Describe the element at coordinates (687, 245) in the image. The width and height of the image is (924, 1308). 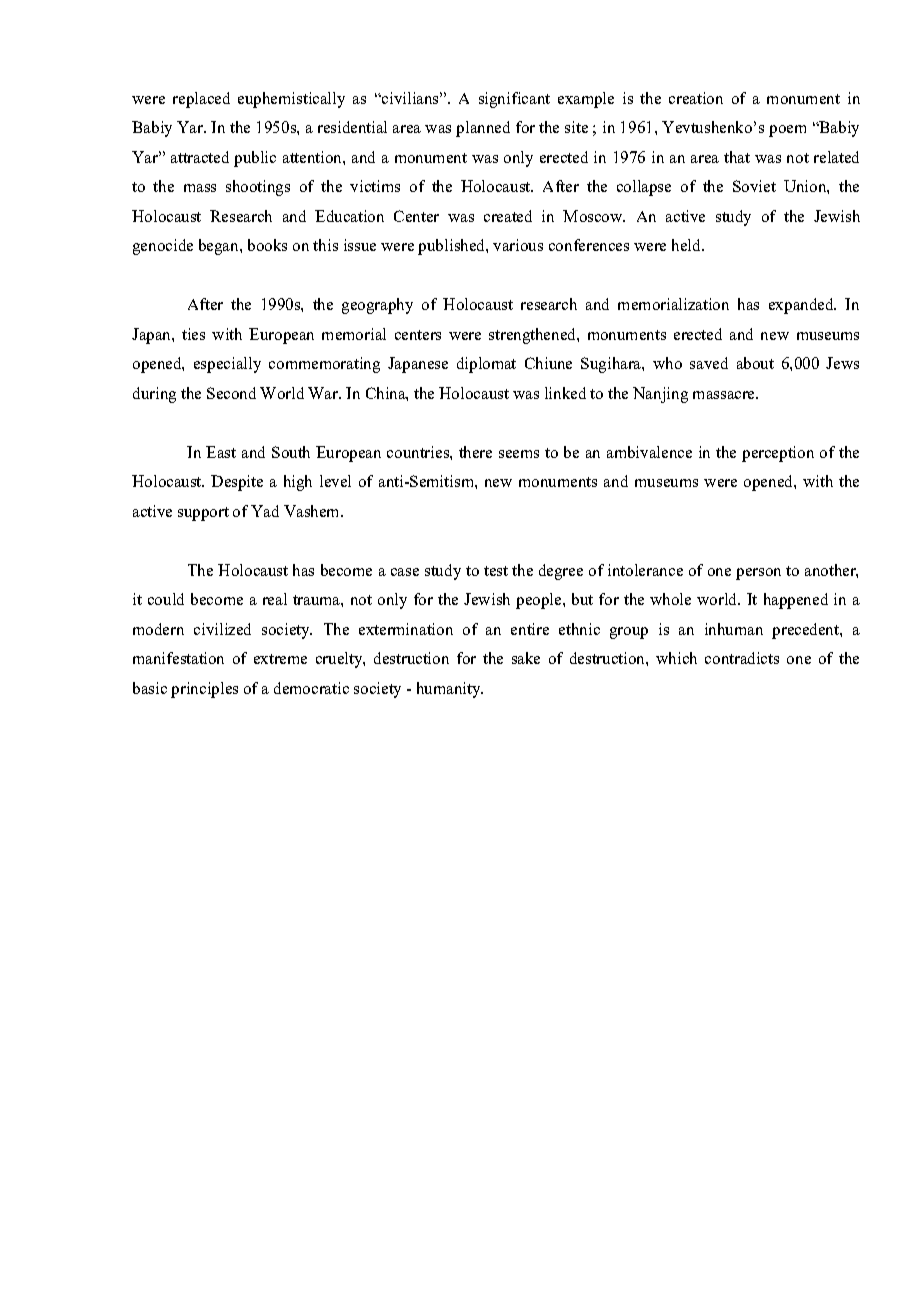
I see `held` at that location.
